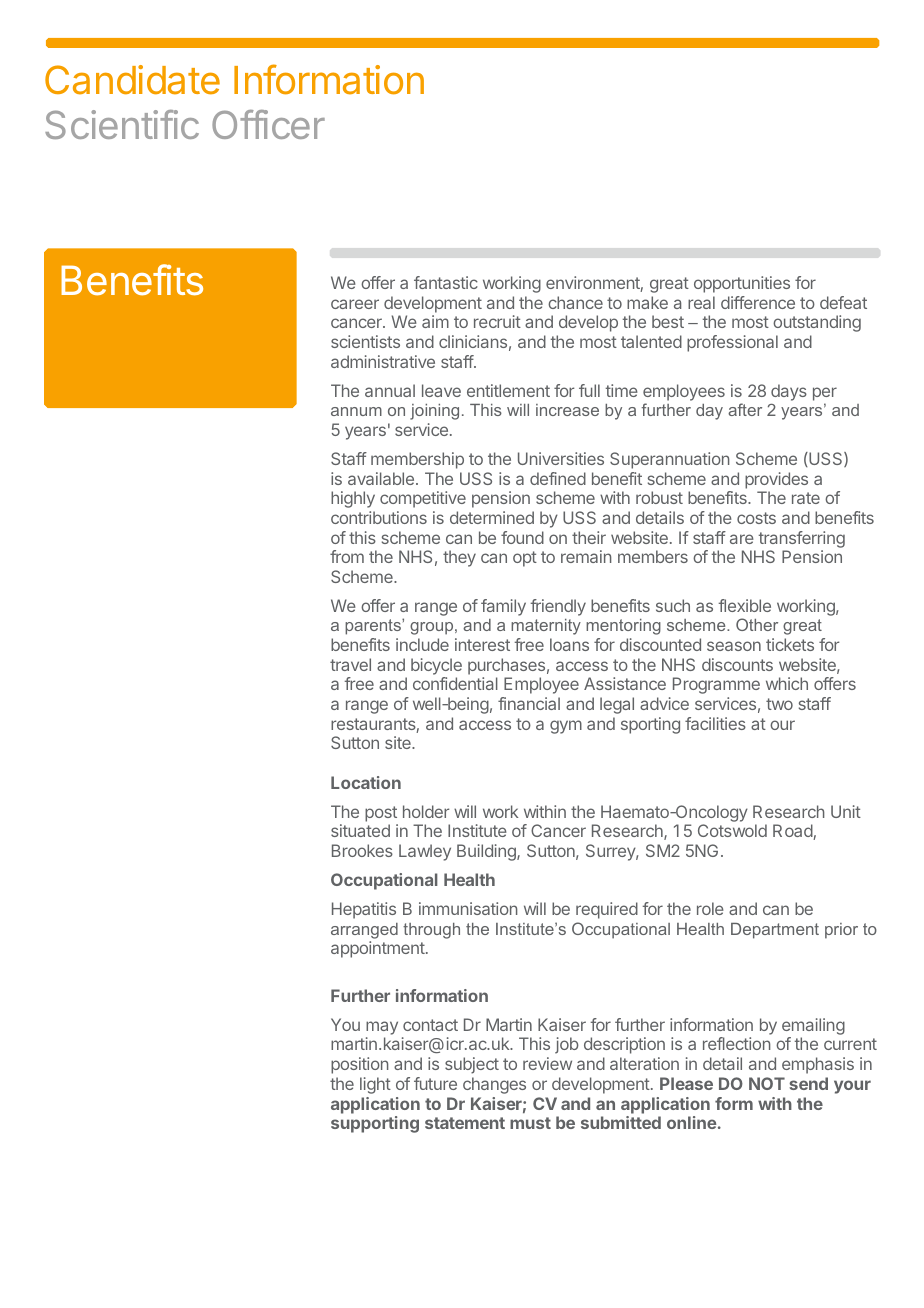 The image size is (924, 1308). I want to click on difference, so click(758, 302).
